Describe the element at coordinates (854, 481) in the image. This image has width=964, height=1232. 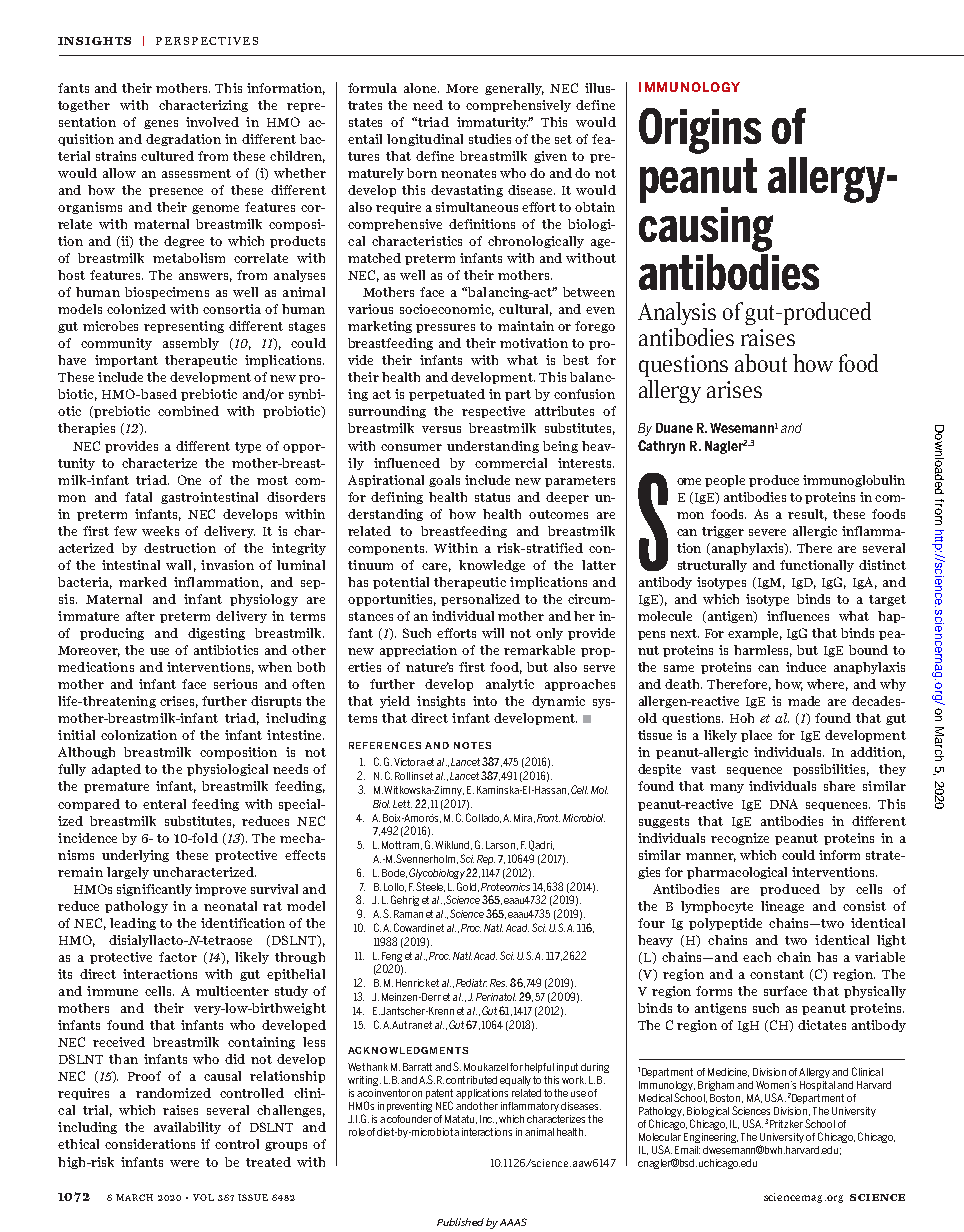
I see `immunoglobulin` at that location.
